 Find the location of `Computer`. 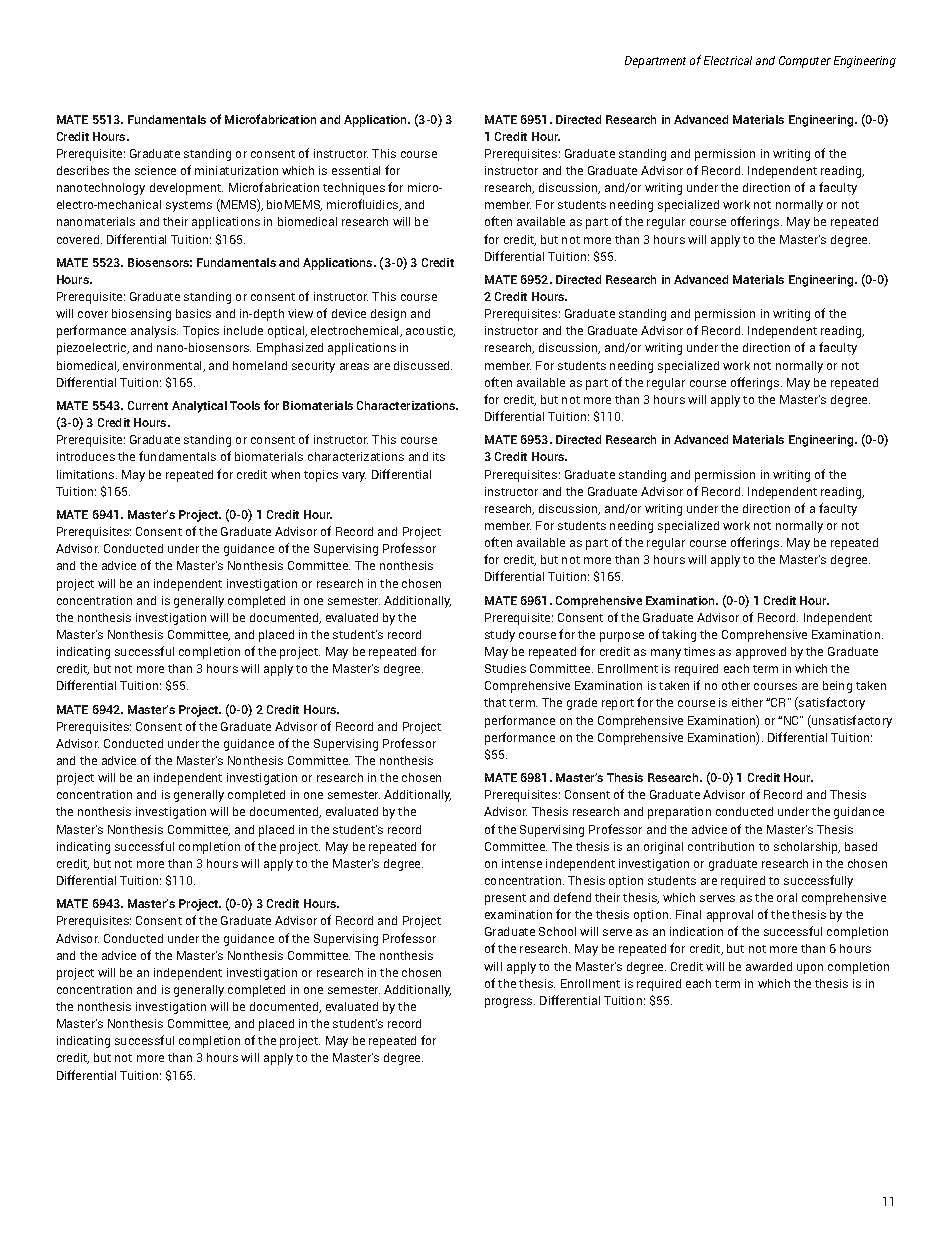

Computer is located at coordinates (805, 62).
